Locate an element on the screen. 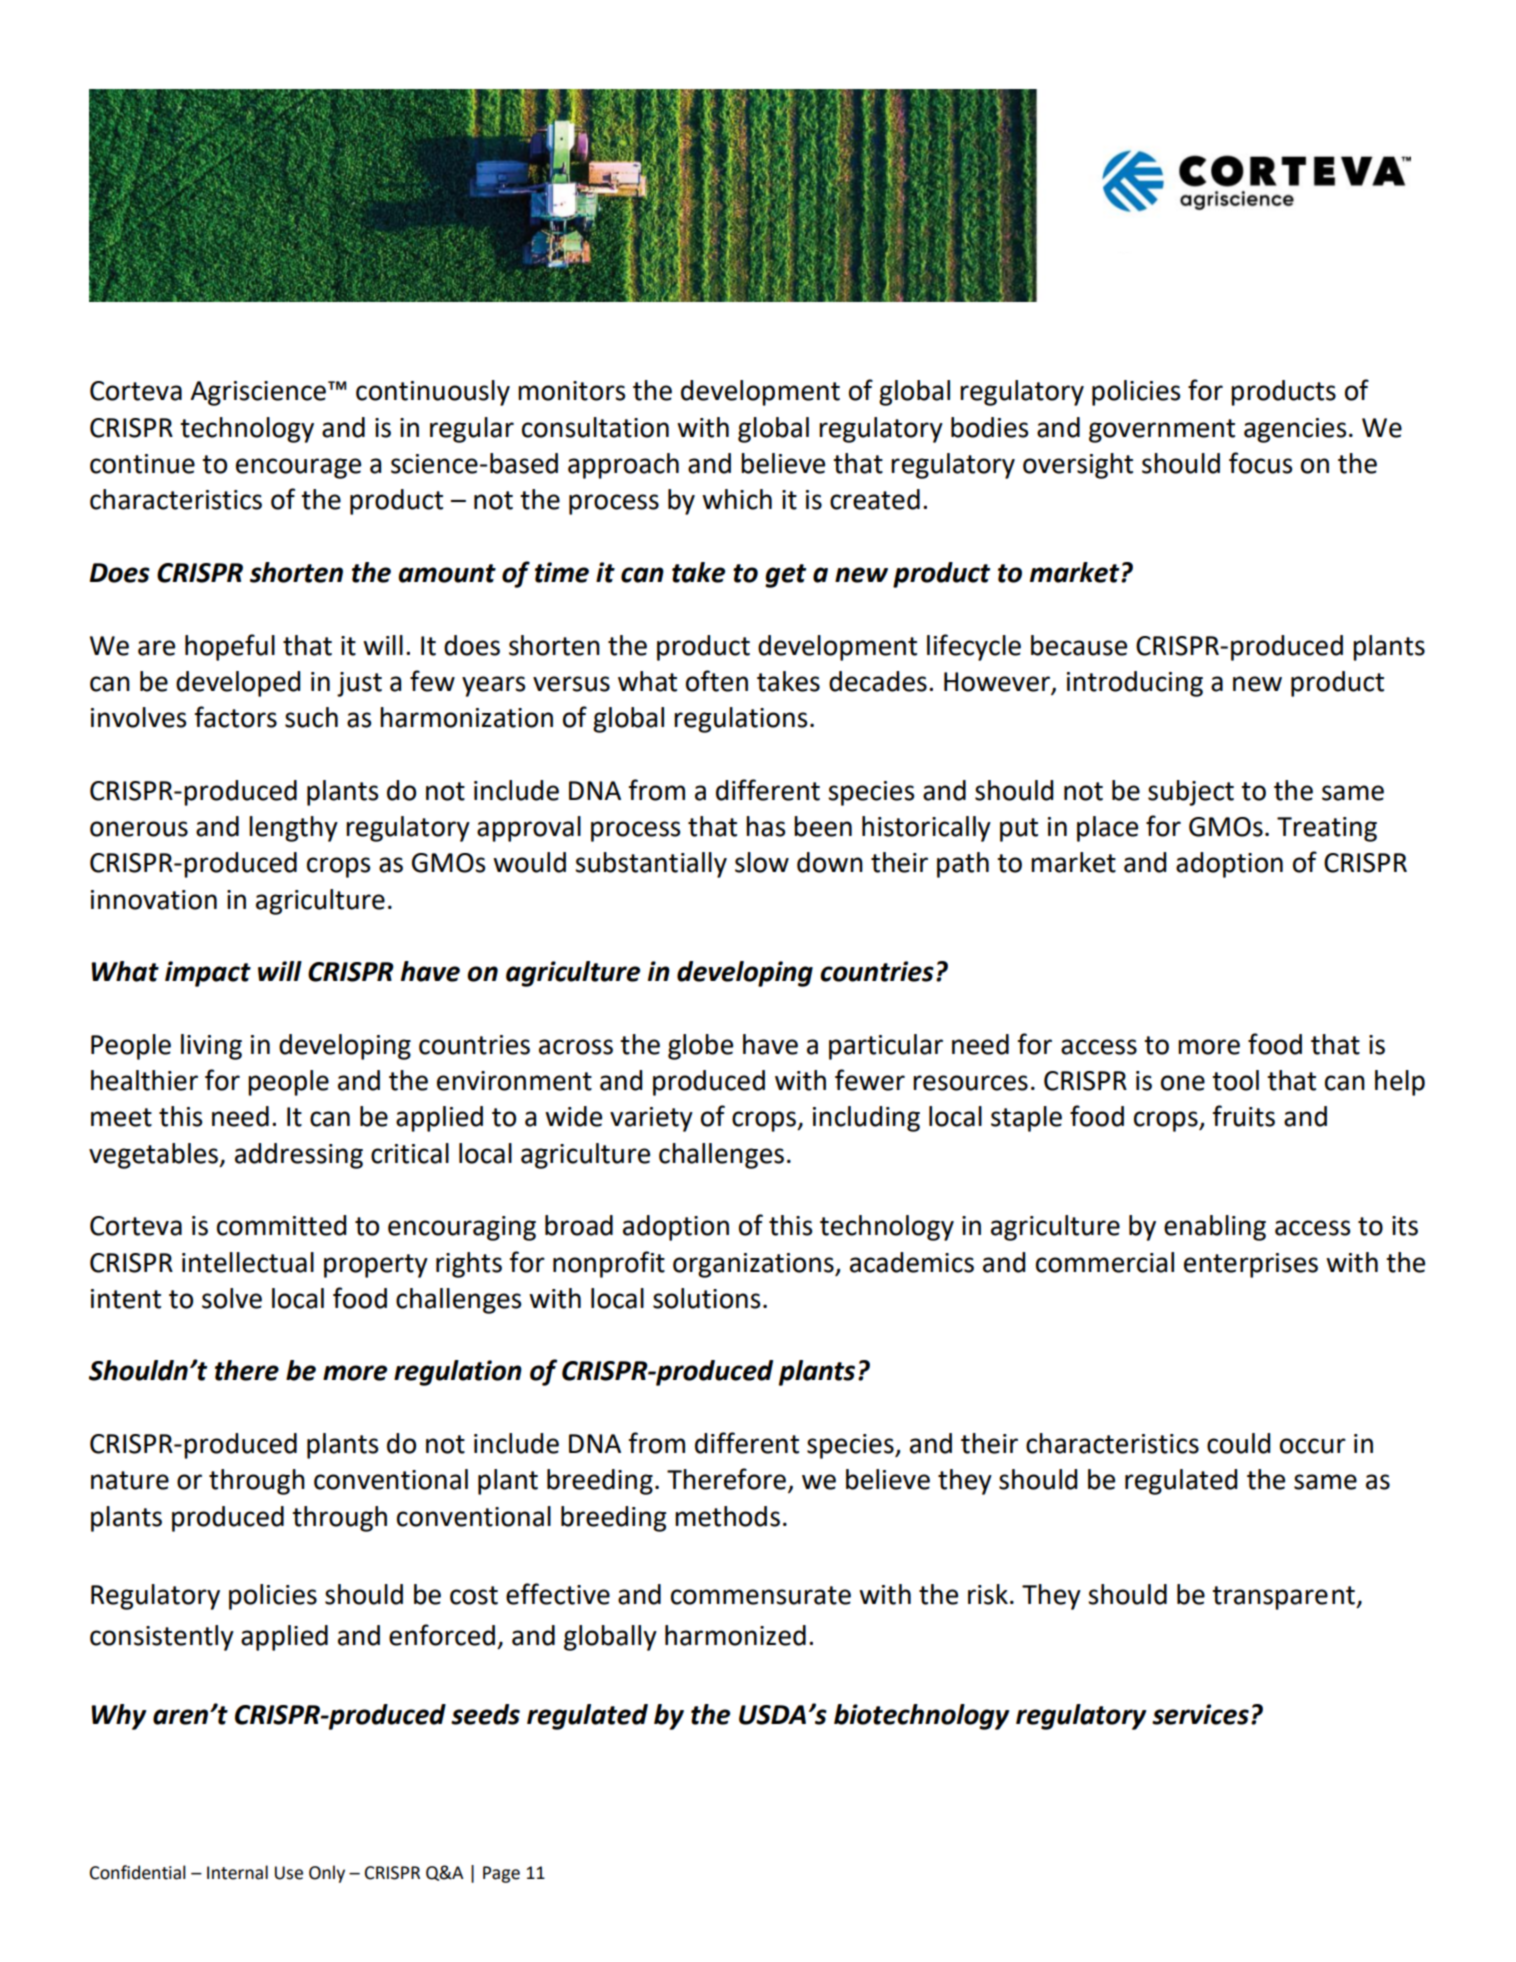 Image resolution: width=1516 pixels, height=1962 pixels. Page is located at coordinates (501, 1874).
